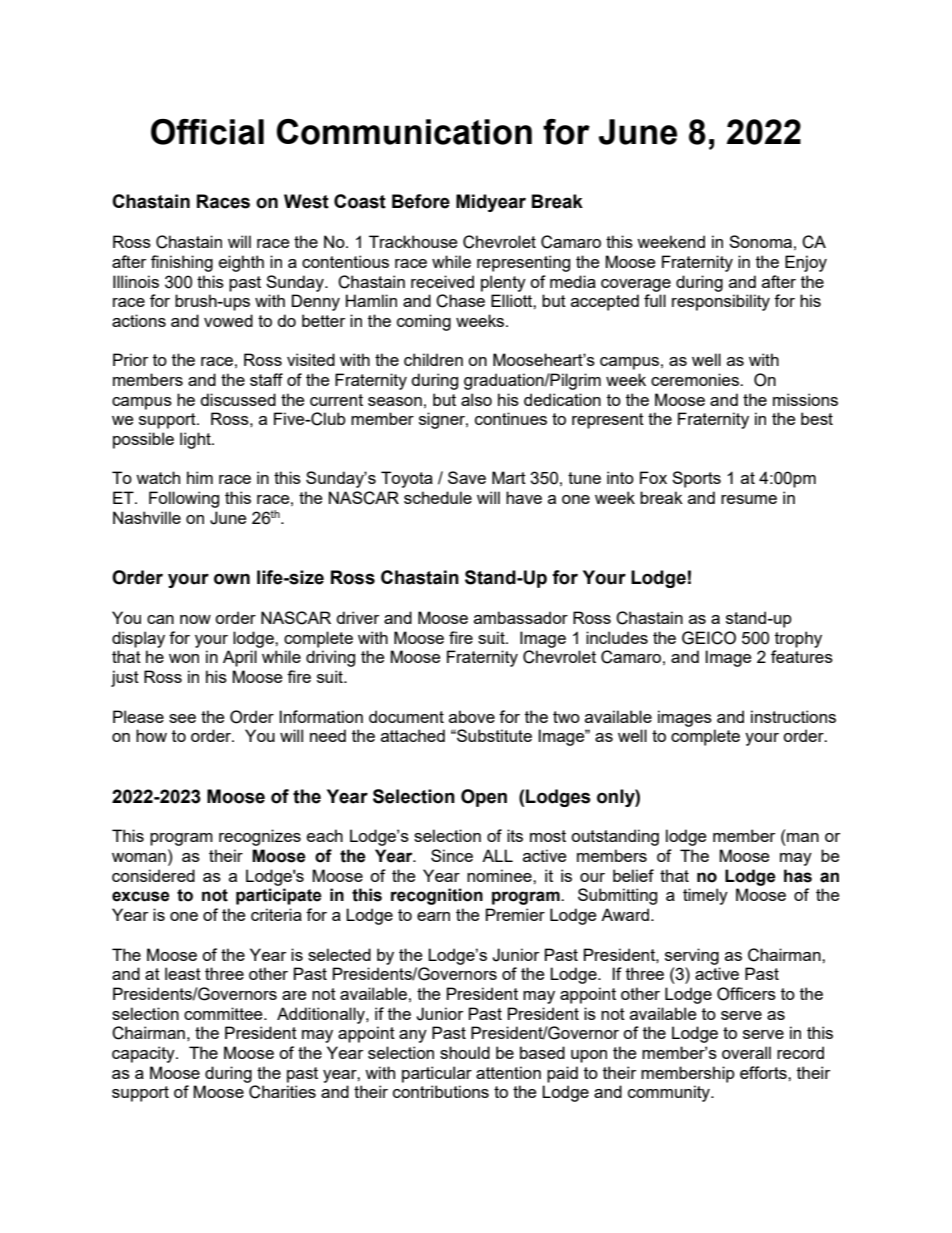 The width and height of the screenshot is (952, 1233). I want to click on now, so click(195, 619).
